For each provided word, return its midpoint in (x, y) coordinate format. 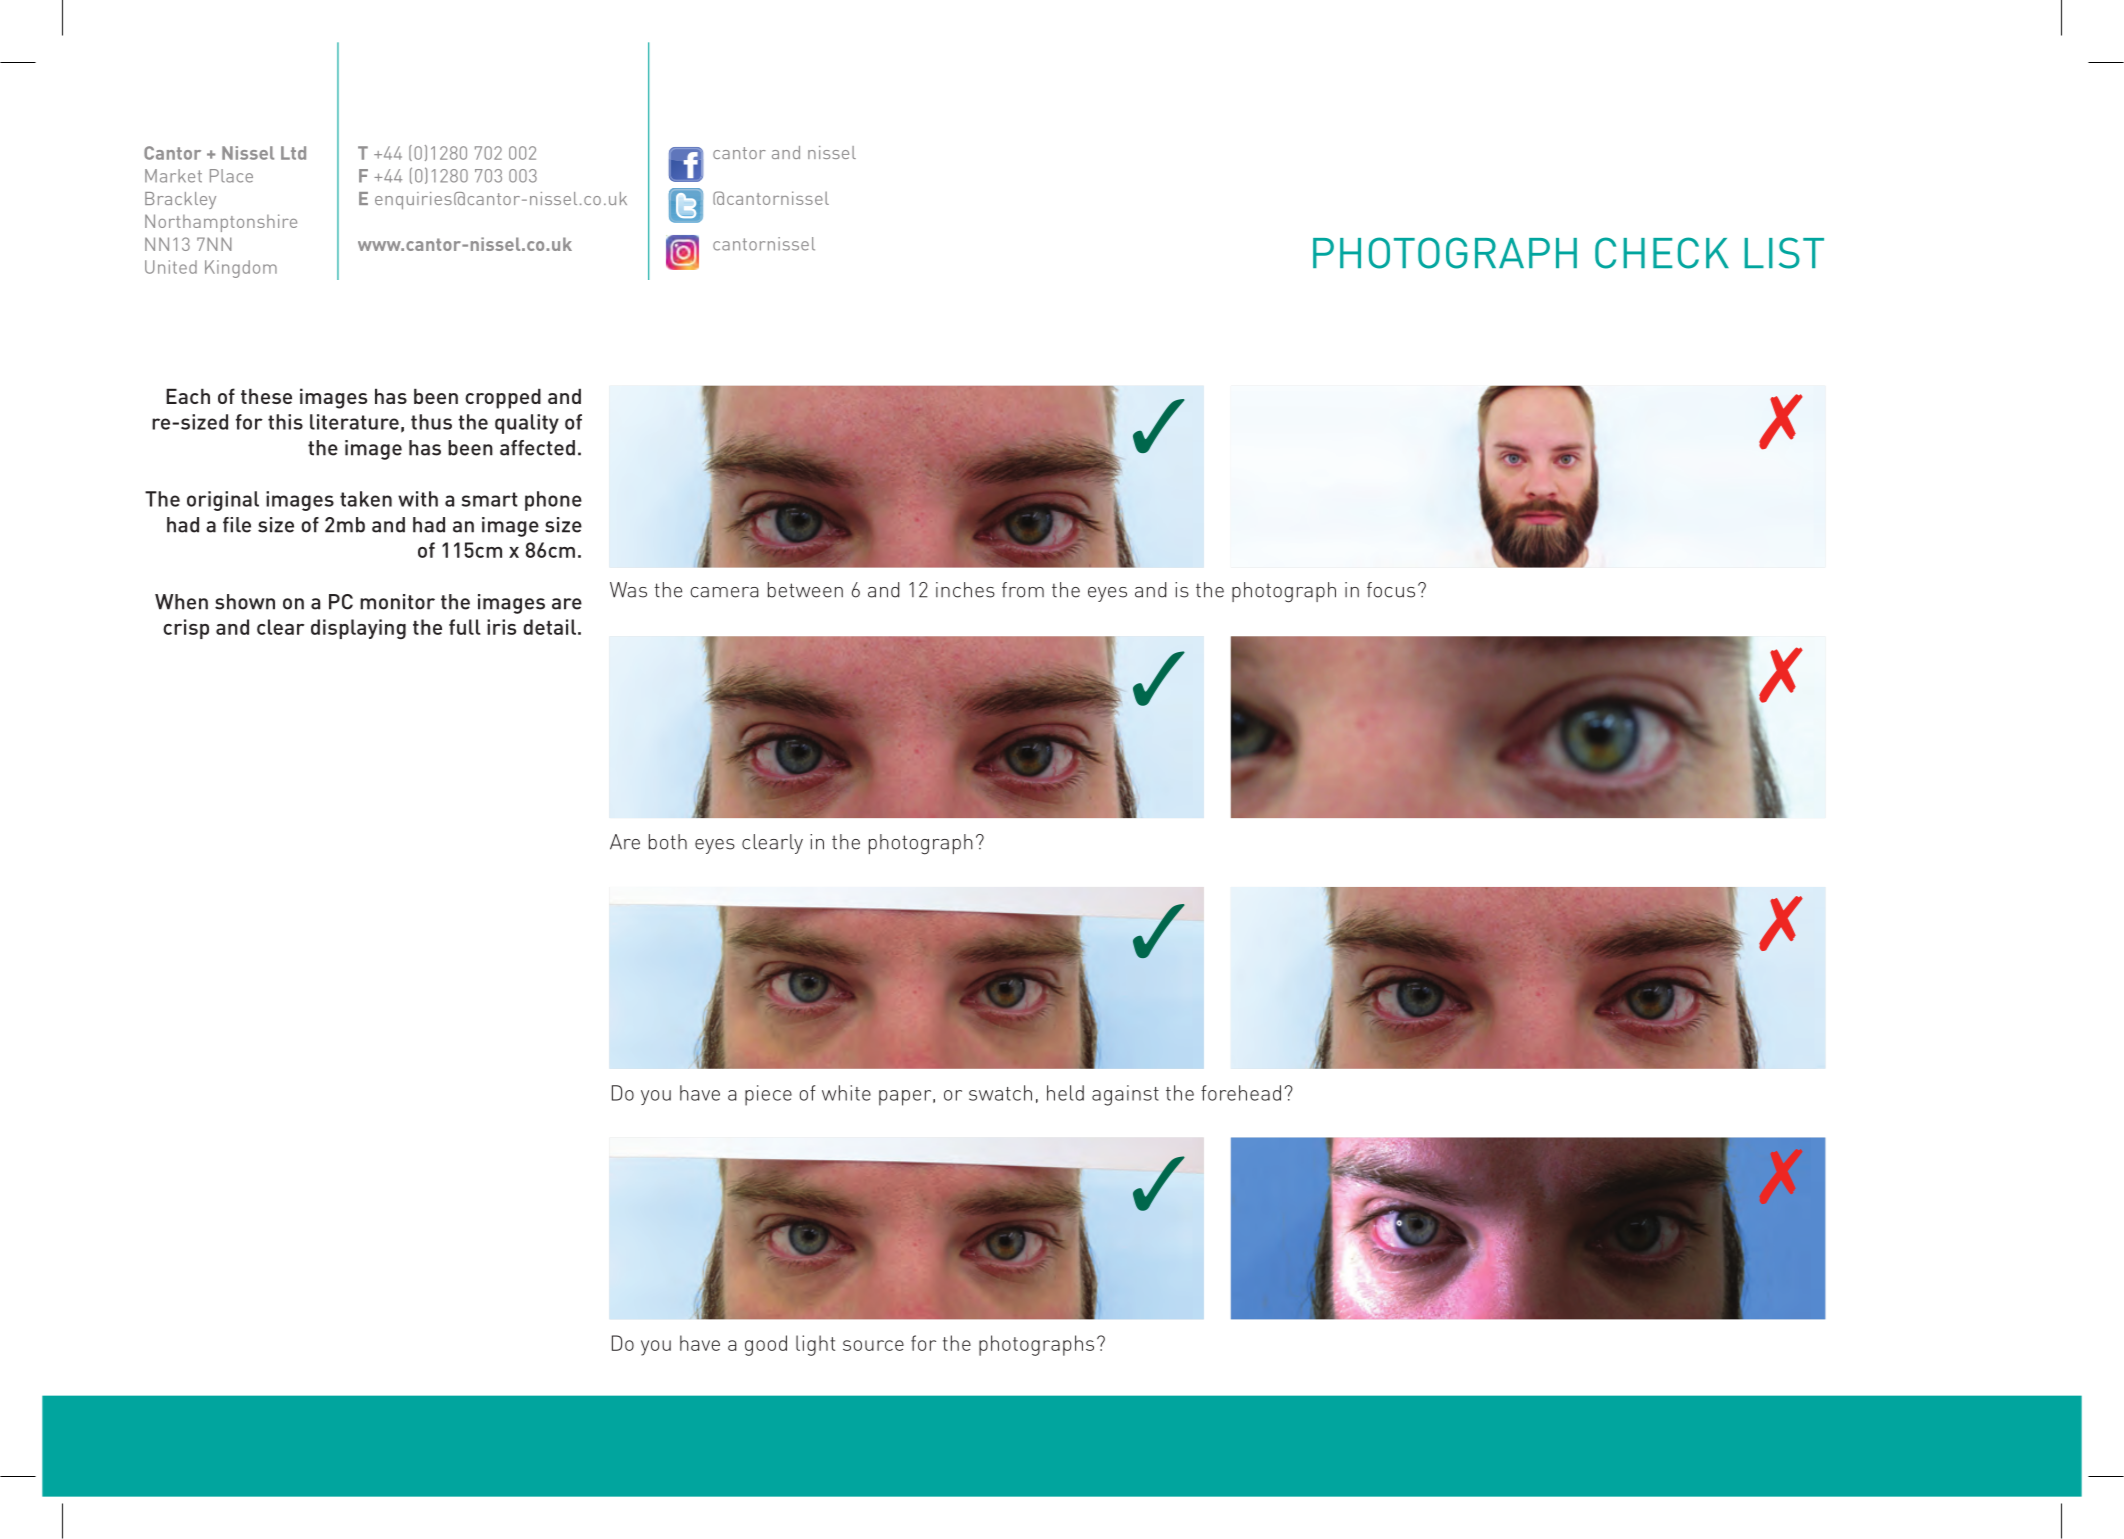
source (873, 1345)
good (766, 1345)
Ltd (293, 153)
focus (1391, 590)
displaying (358, 629)
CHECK (1662, 253)
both (668, 842)
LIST (1784, 253)
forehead (1241, 1093)
